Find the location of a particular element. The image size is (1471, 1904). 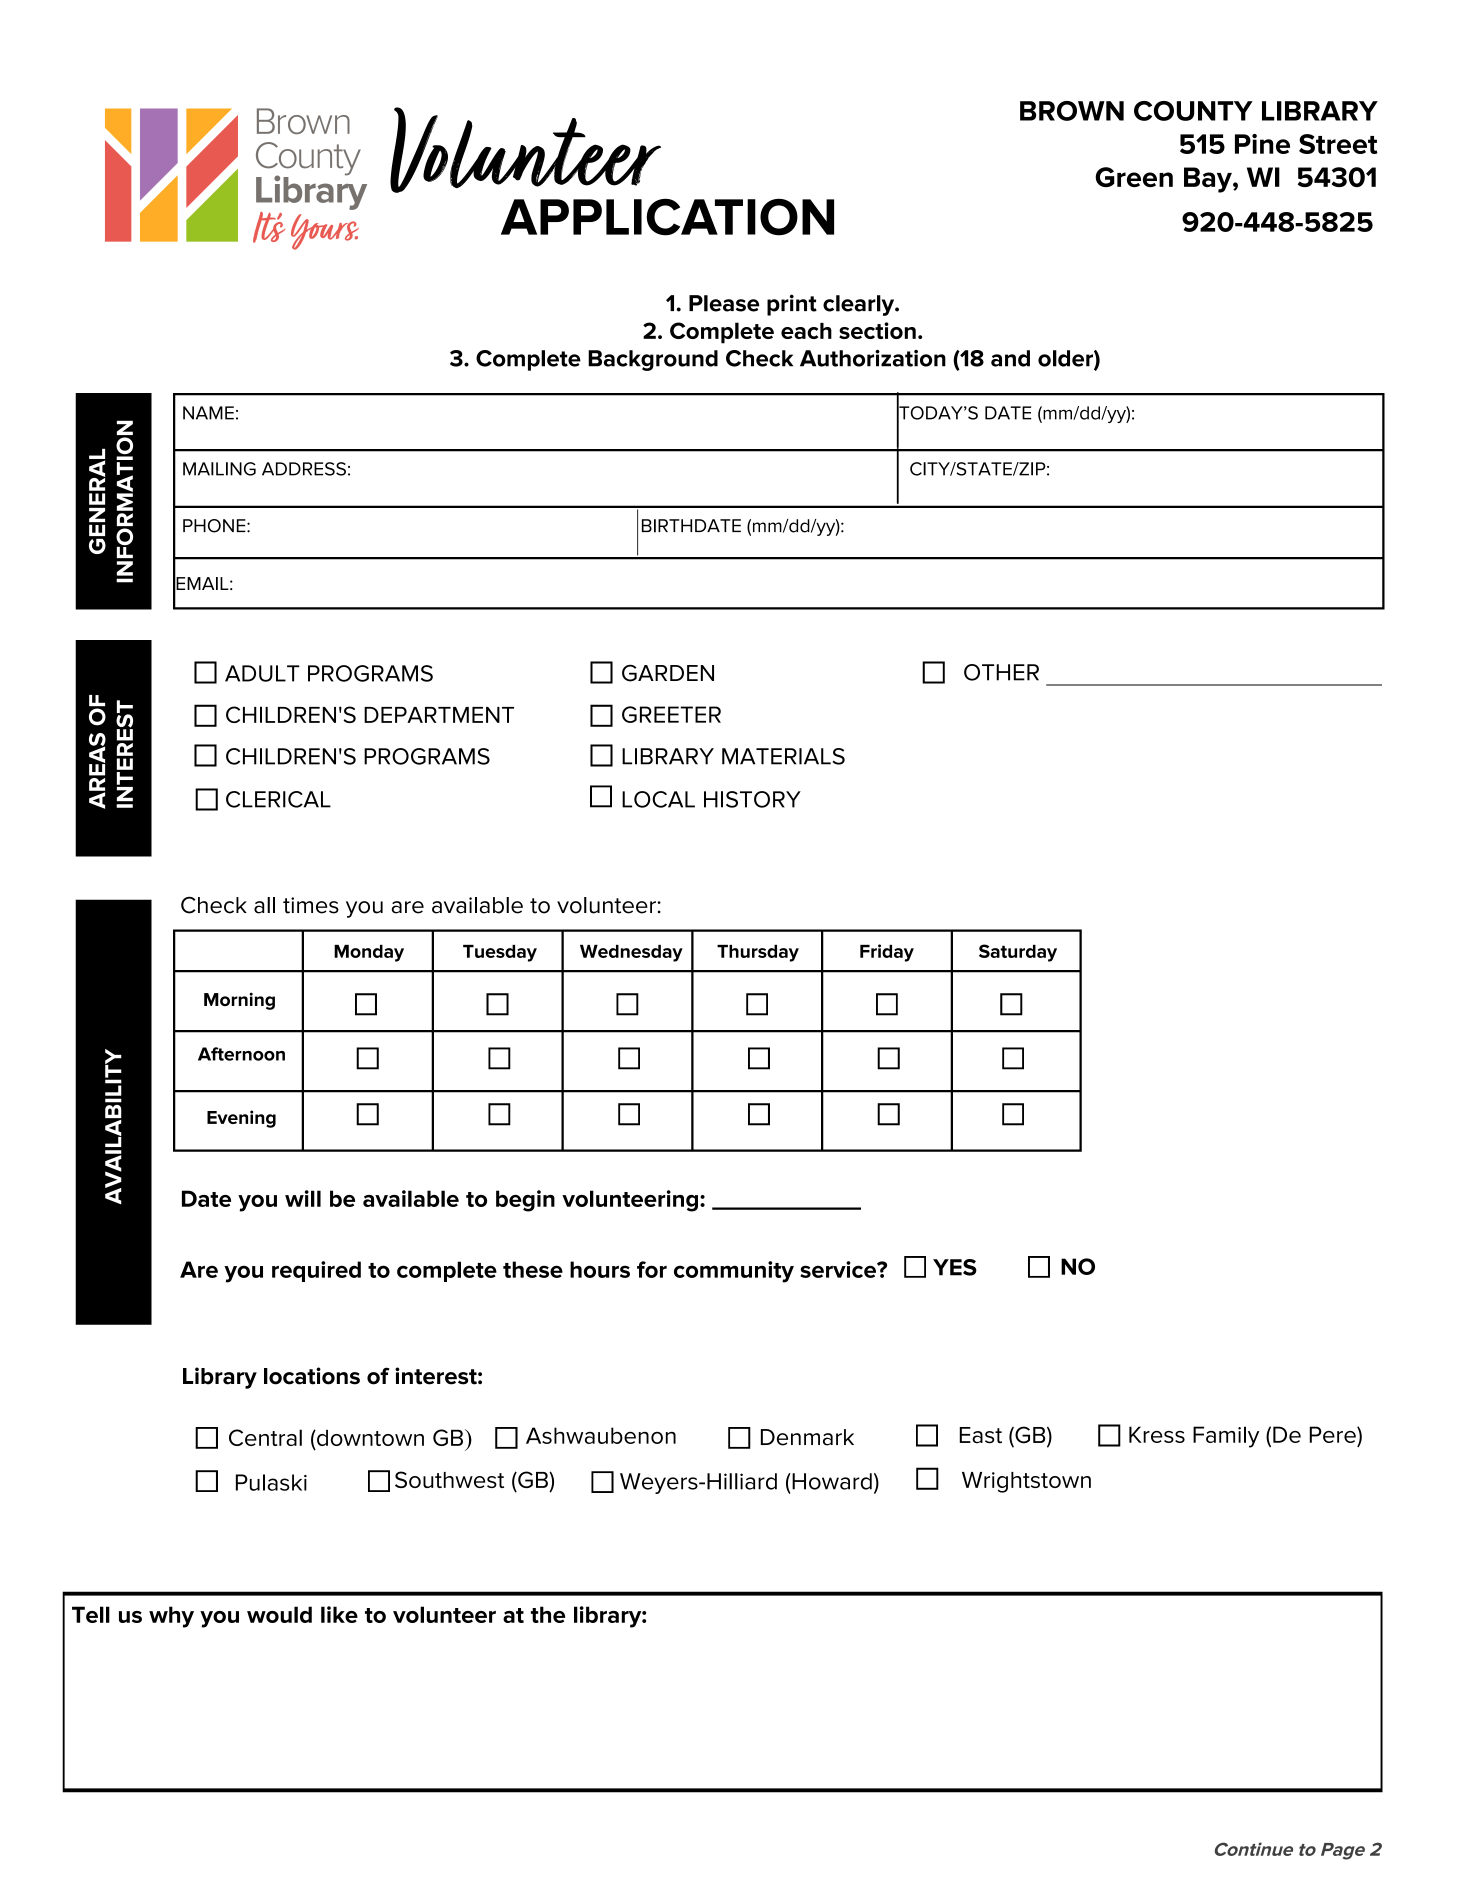

APPLICATION is located at coordinates (667, 217).
